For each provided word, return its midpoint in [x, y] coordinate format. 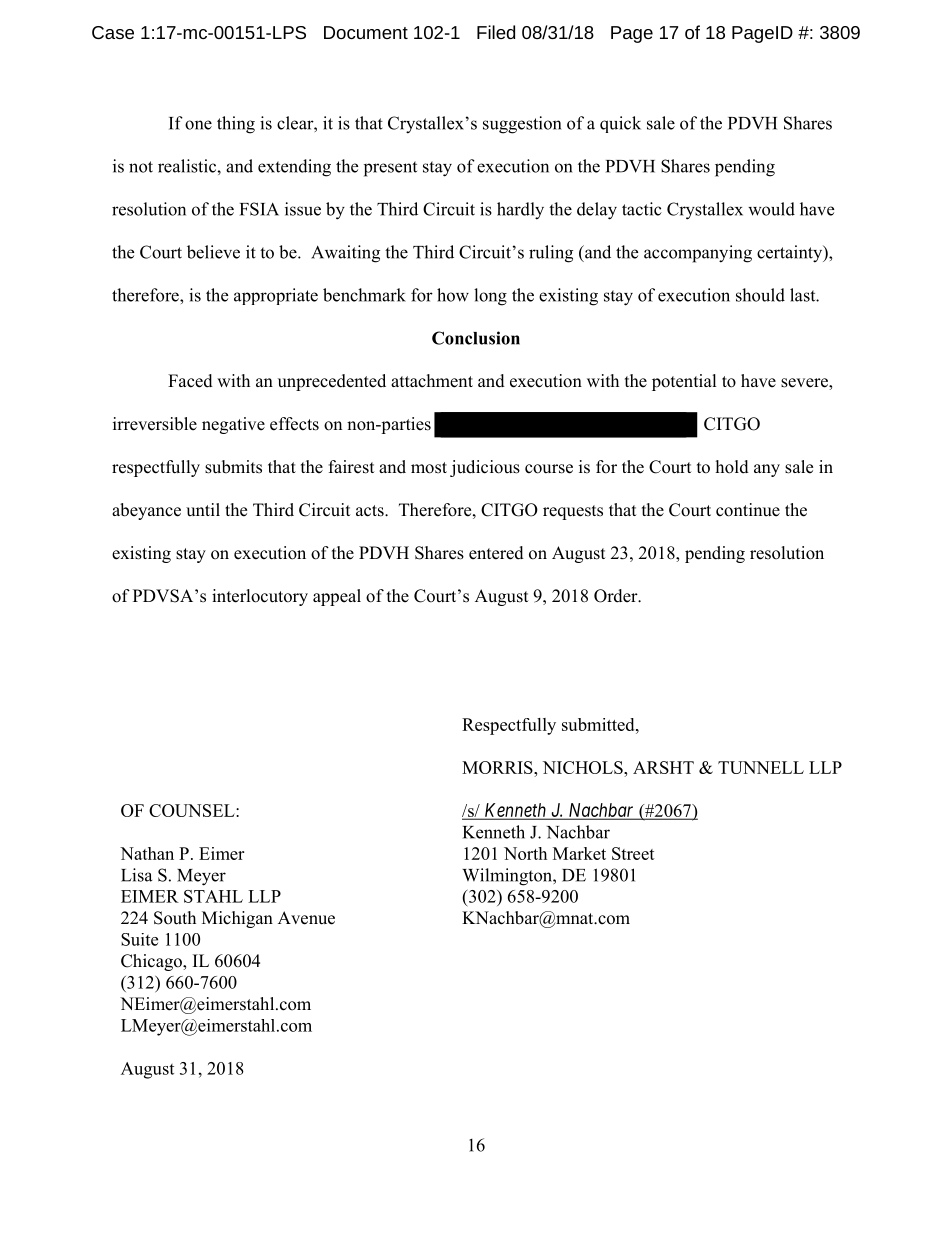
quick [620, 124]
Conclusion [476, 338]
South [175, 918]
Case [113, 32]
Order [617, 596]
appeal [337, 597]
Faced [190, 381]
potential [684, 382]
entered [496, 553]
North [525, 853]
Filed [496, 32]
